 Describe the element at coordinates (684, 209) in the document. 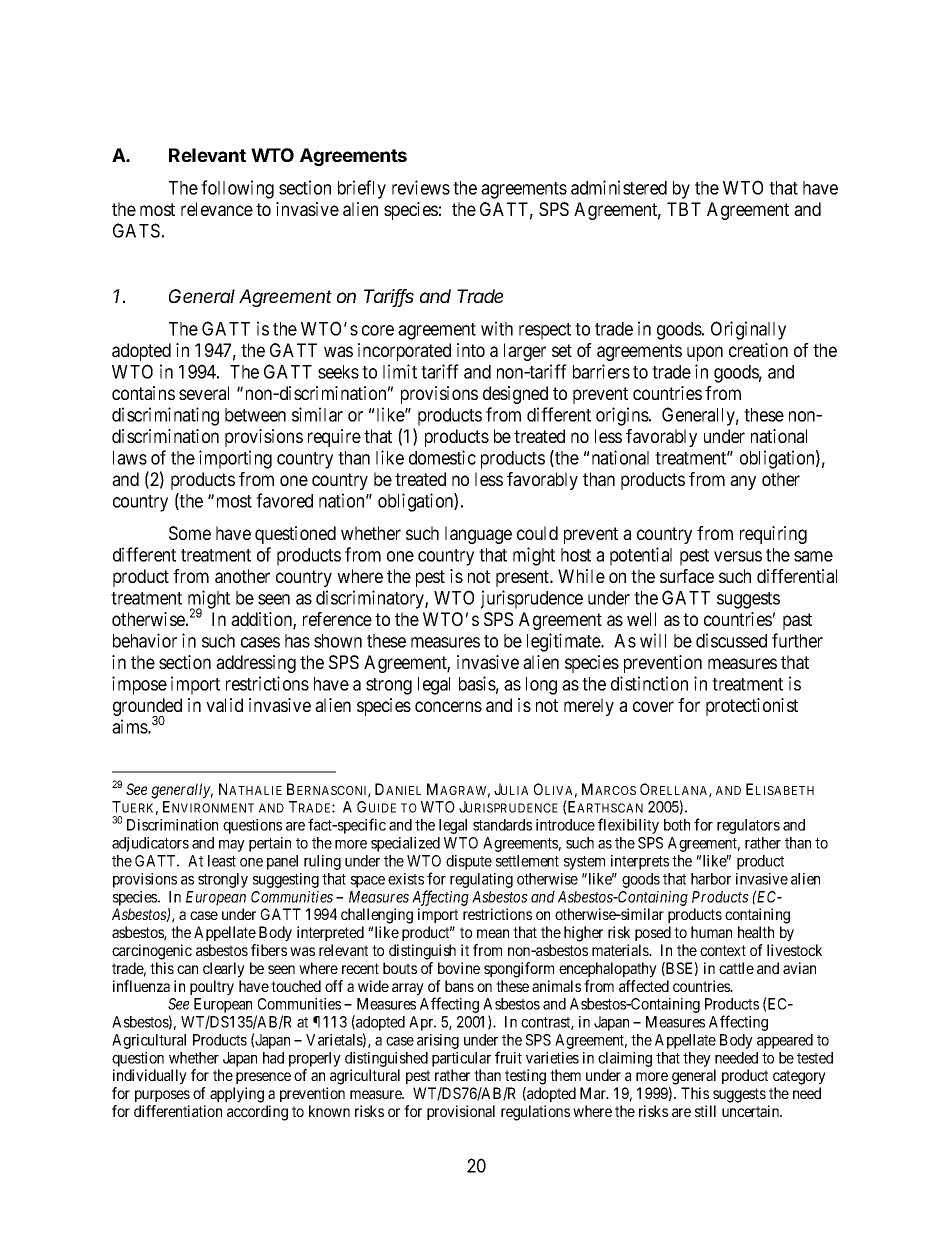

I see `TBT` at that location.
